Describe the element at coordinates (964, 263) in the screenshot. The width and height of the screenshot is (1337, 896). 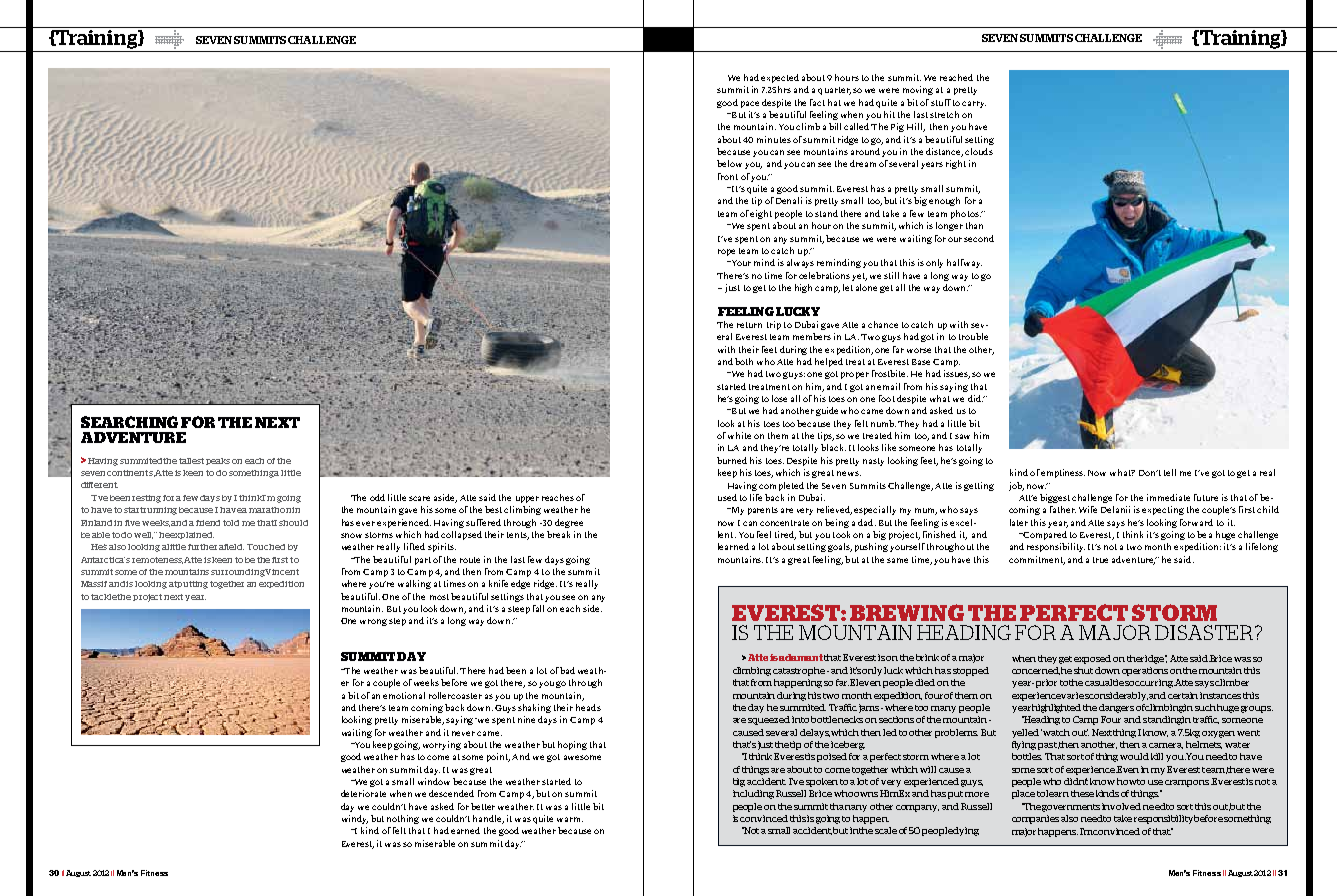
I see `halfway` at that location.
